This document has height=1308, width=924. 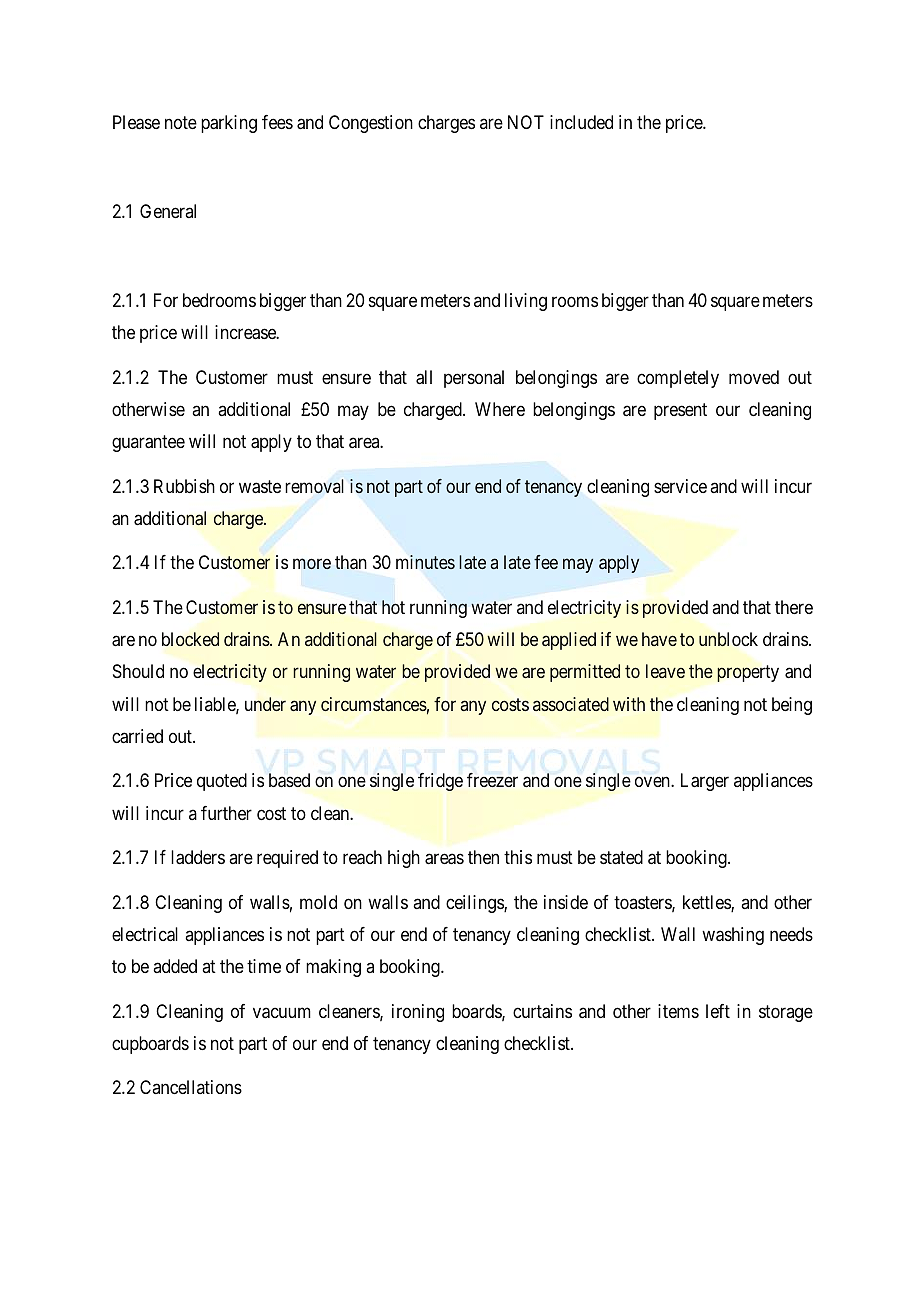 What do you see at coordinates (728, 639) in the document?
I see `unblock` at bounding box center [728, 639].
